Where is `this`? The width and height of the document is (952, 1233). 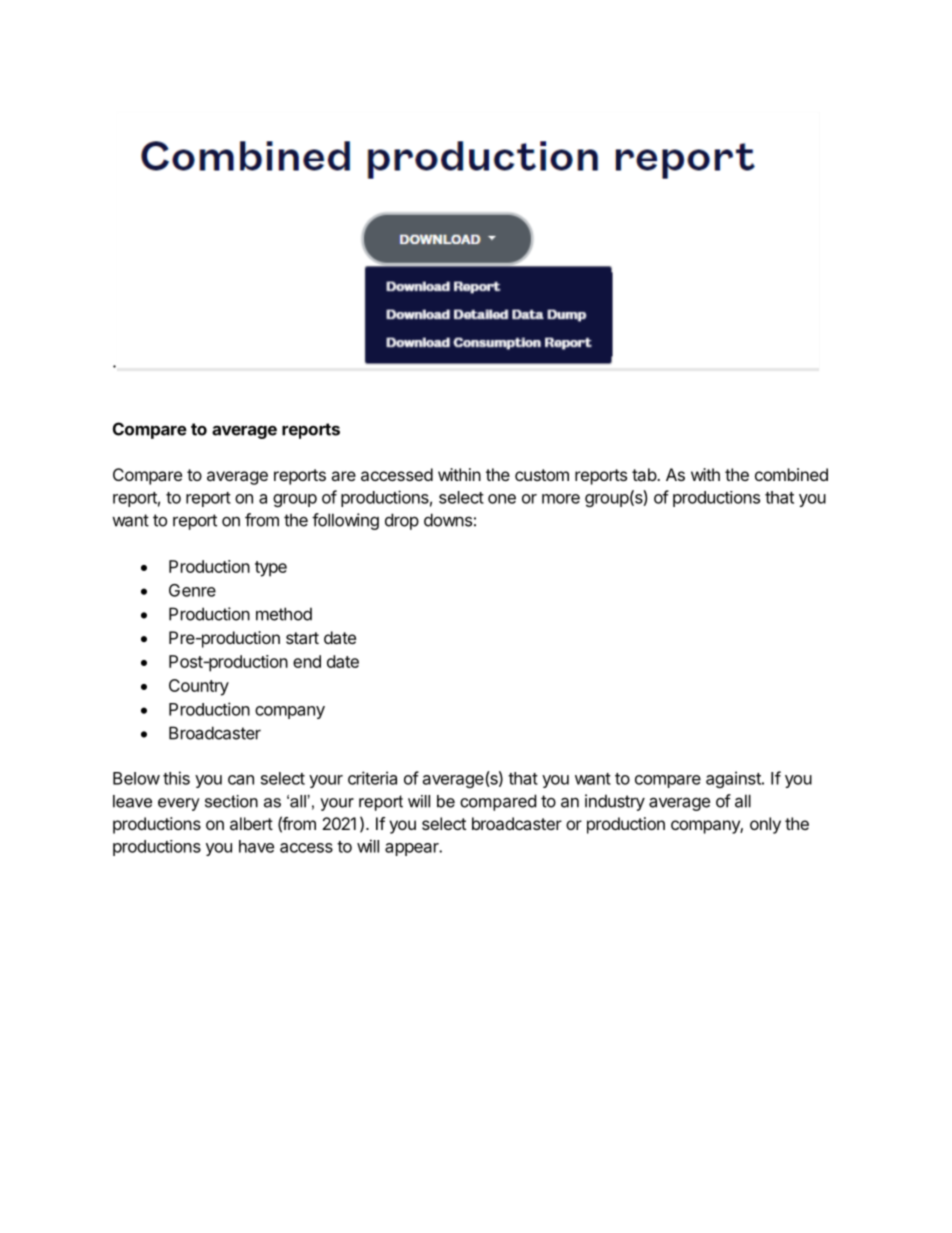
this is located at coordinates (176, 778).
